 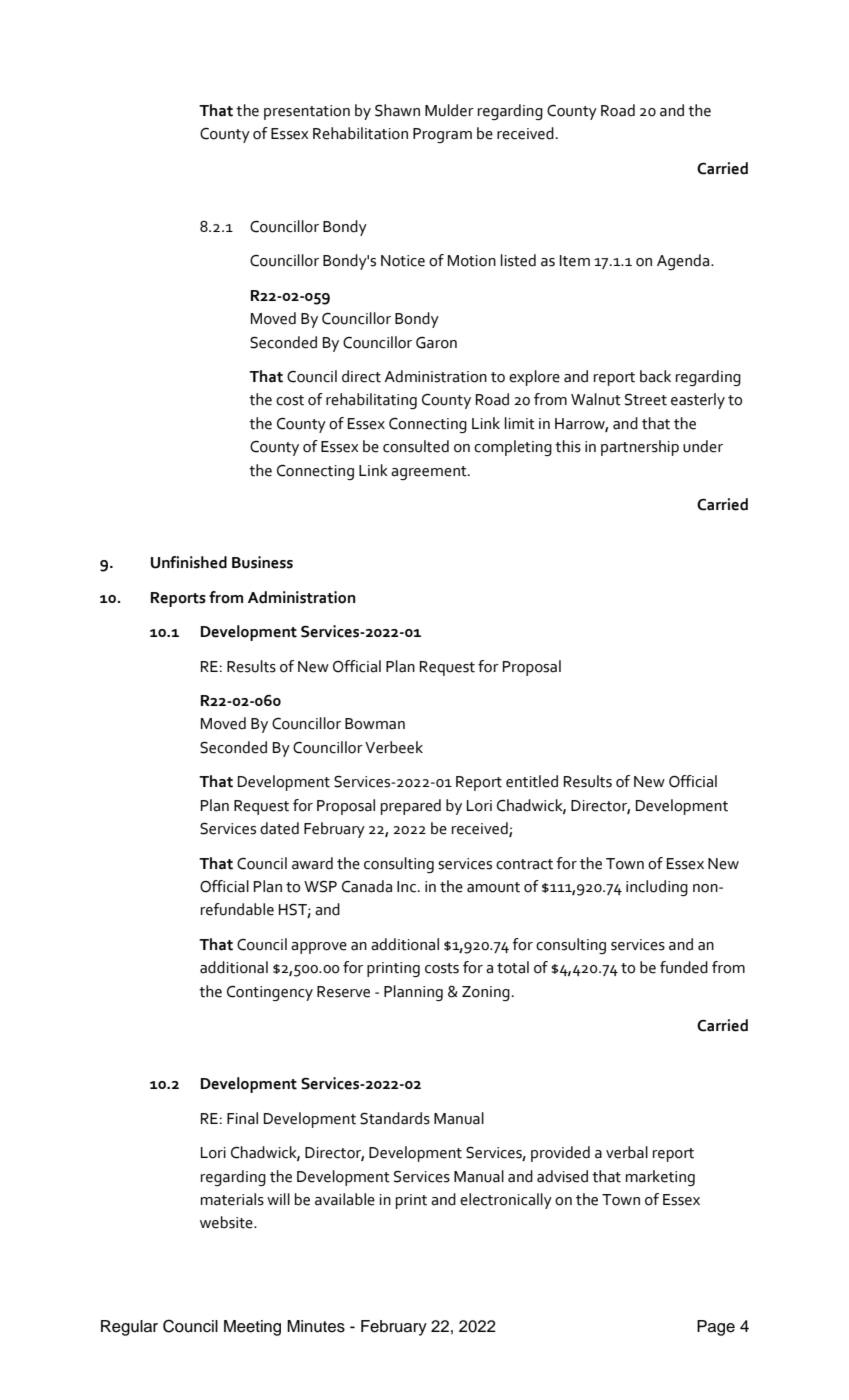 I want to click on Program, so click(x=442, y=135).
